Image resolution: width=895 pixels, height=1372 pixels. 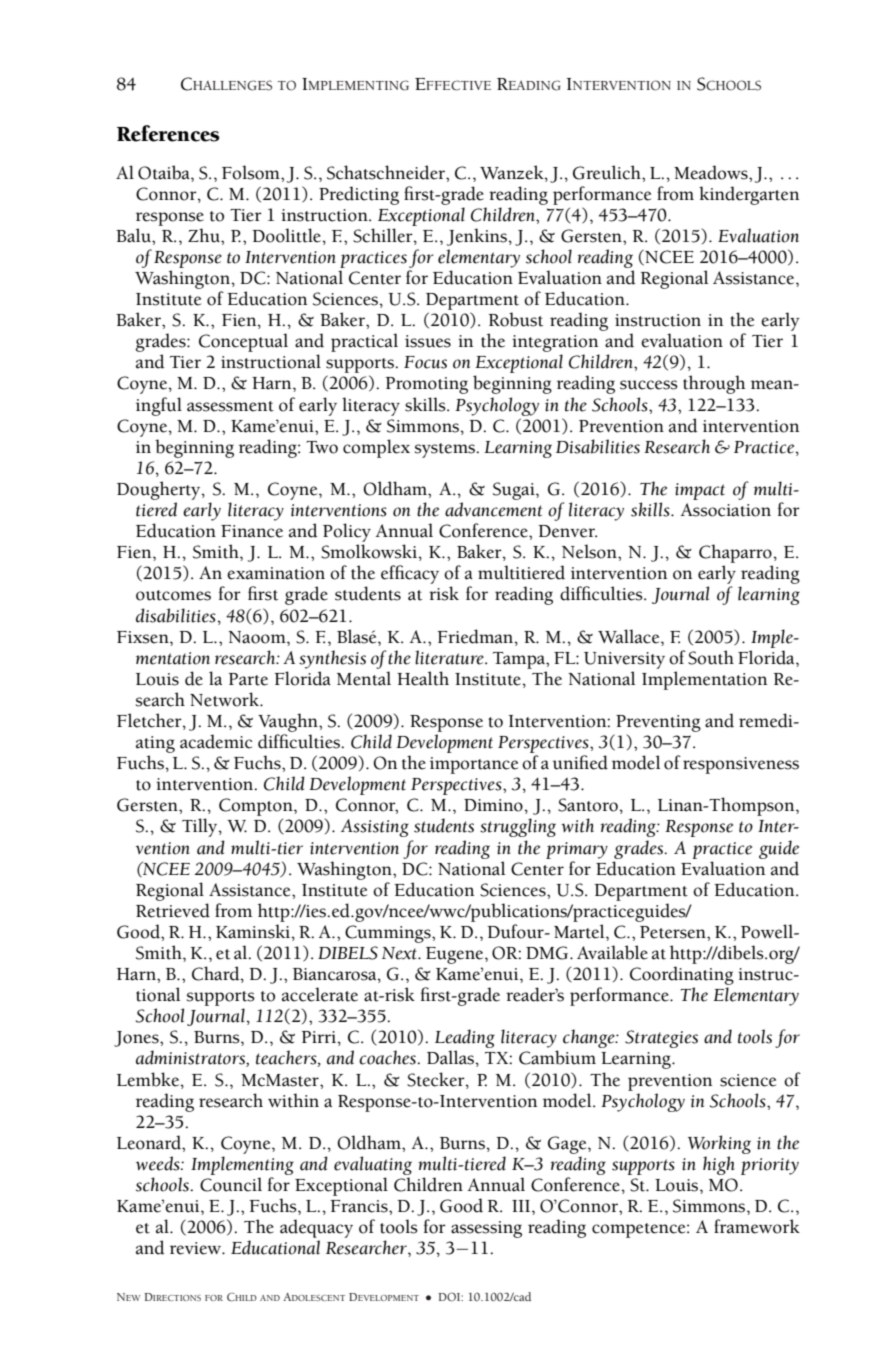 What do you see at coordinates (252, 531) in the image?
I see `Finance` at bounding box center [252, 531].
